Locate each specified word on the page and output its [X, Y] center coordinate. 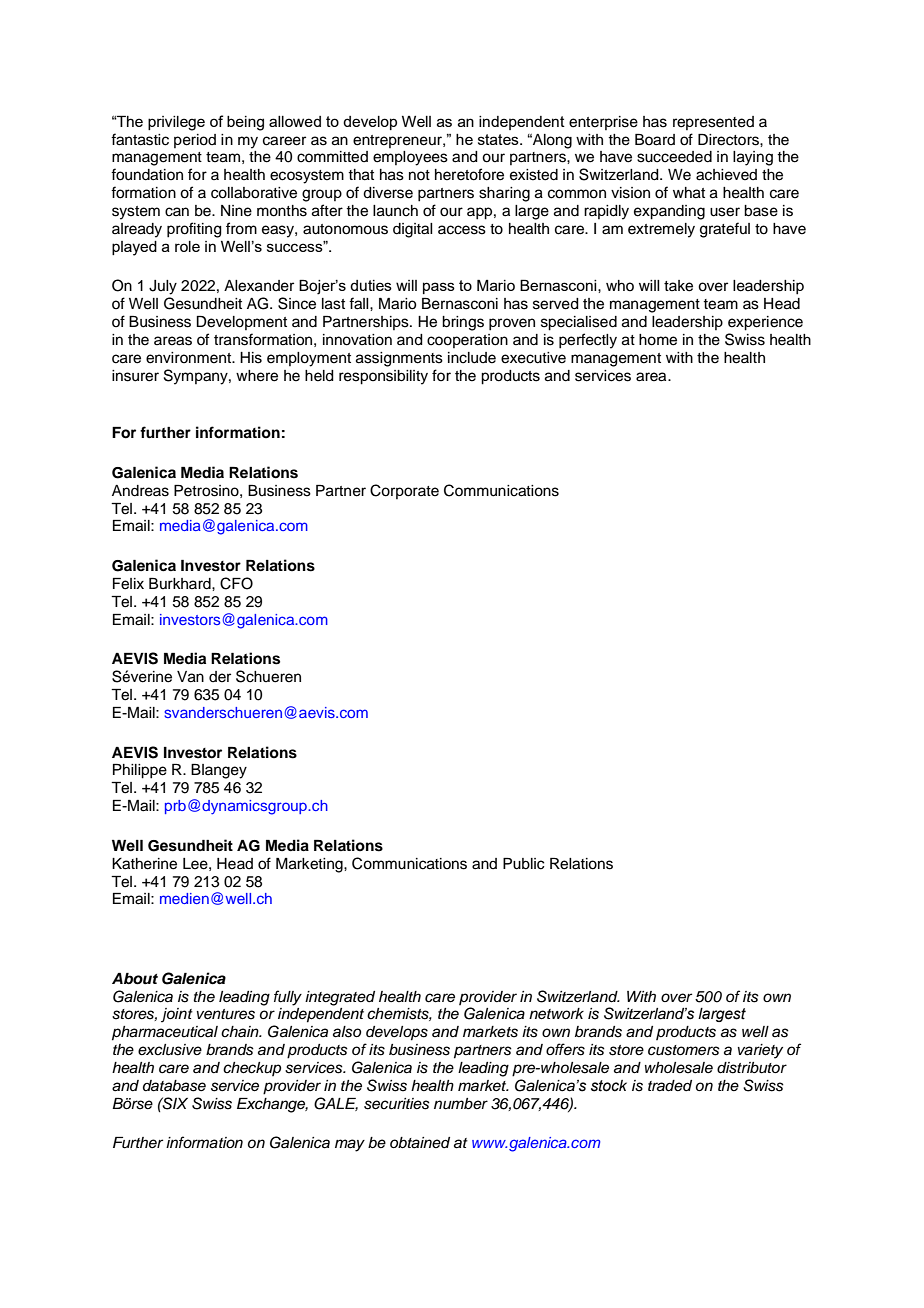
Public [524, 864]
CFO [236, 583]
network [556, 1014]
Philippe [140, 771]
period [195, 141]
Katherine [144, 864]
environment [189, 358]
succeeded [674, 157]
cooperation [467, 341]
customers [684, 1050]
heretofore [469, 174]
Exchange [272, 1105]
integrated [340, 998]
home [658, 340]
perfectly [588, 341]
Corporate [404, 491]
